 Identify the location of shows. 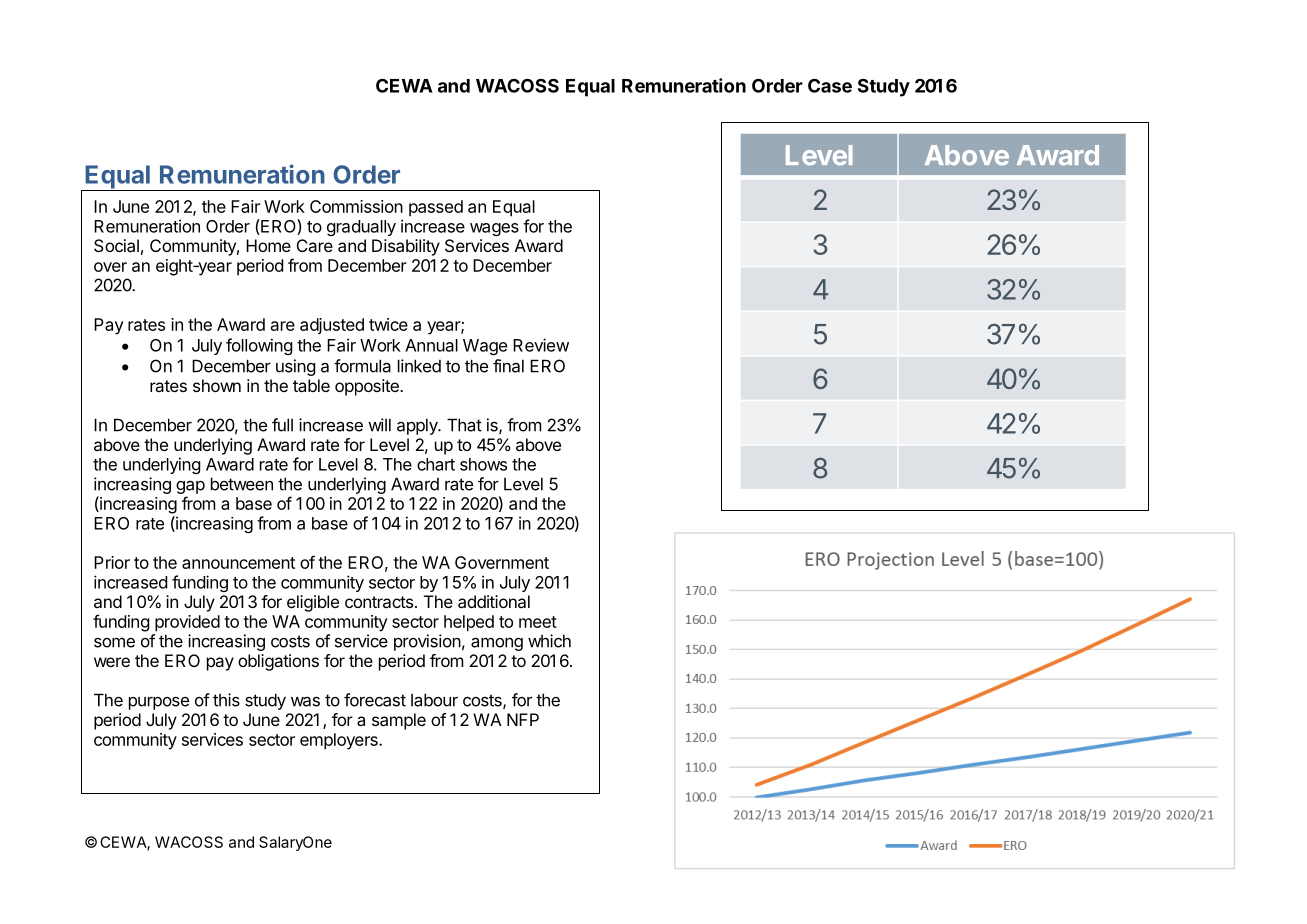
(483, 464).
